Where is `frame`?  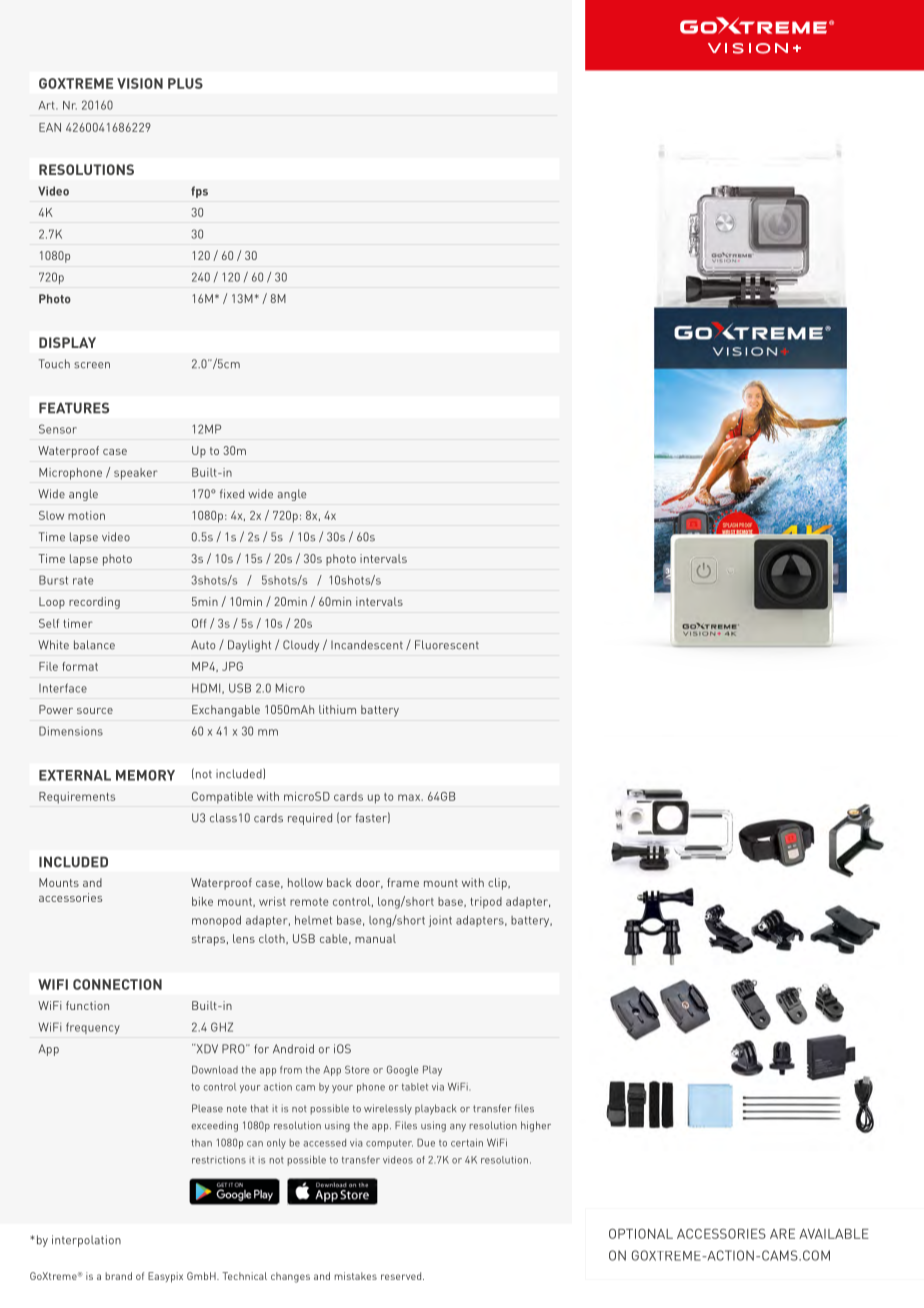 frame is located at coordinates (403, 882).
